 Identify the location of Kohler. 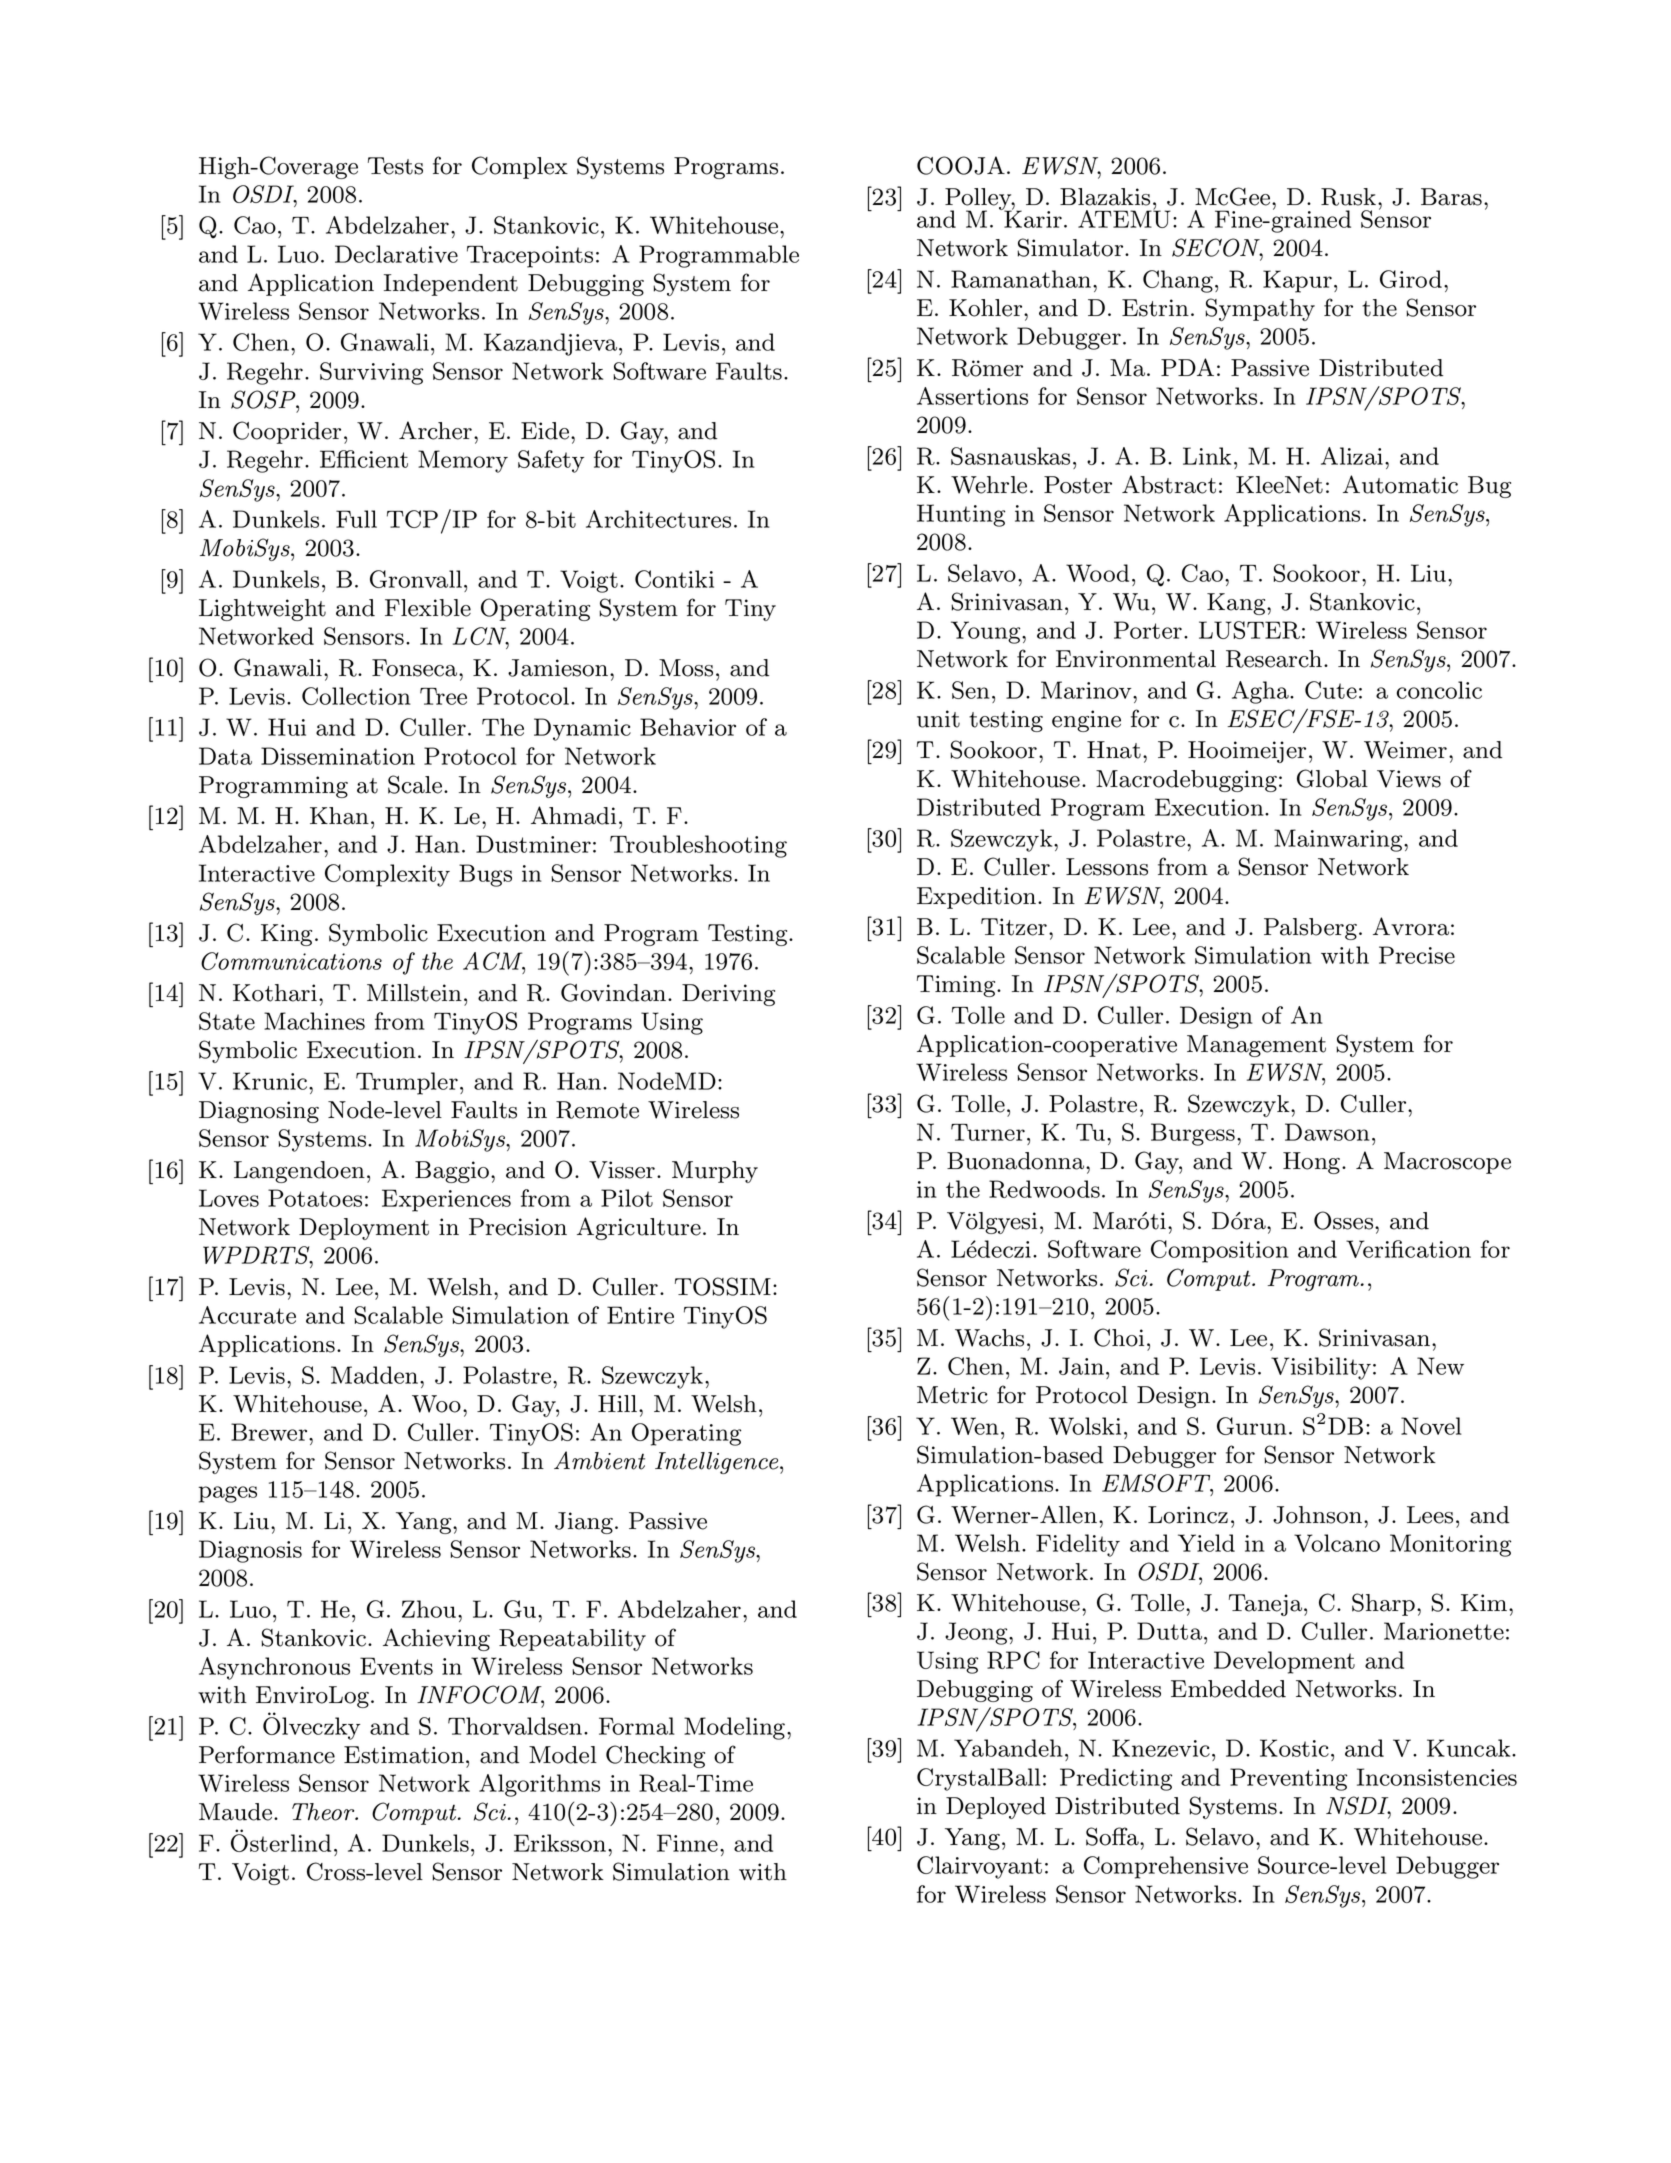
(987, 308).
